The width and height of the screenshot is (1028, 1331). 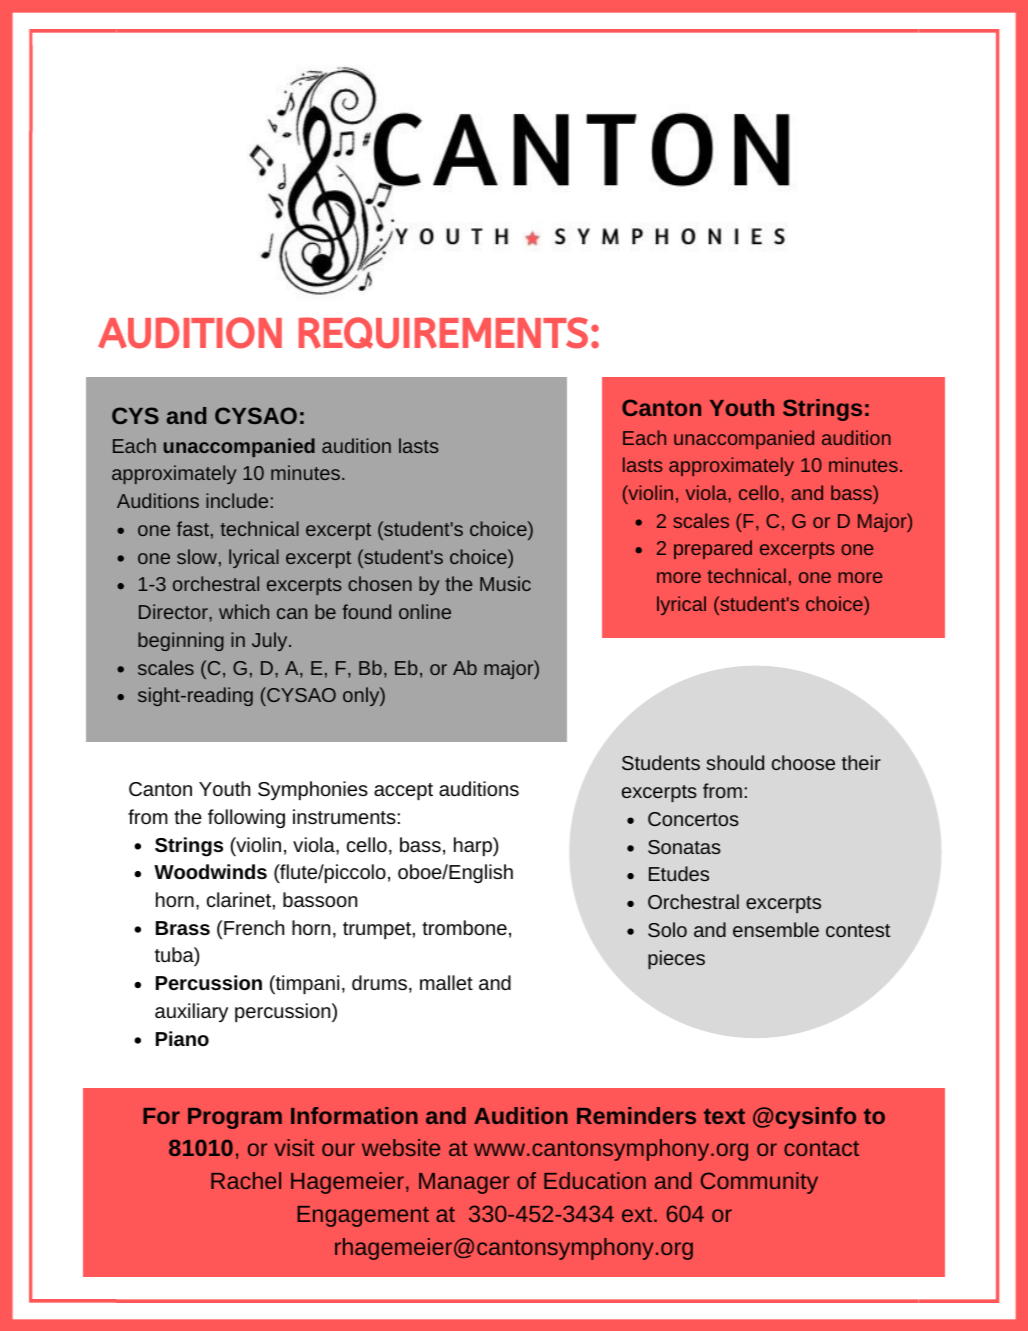 What do you see at coordinates (505, 583) in the screenshot?
I see `Music` at bounding box center [505, 583].
